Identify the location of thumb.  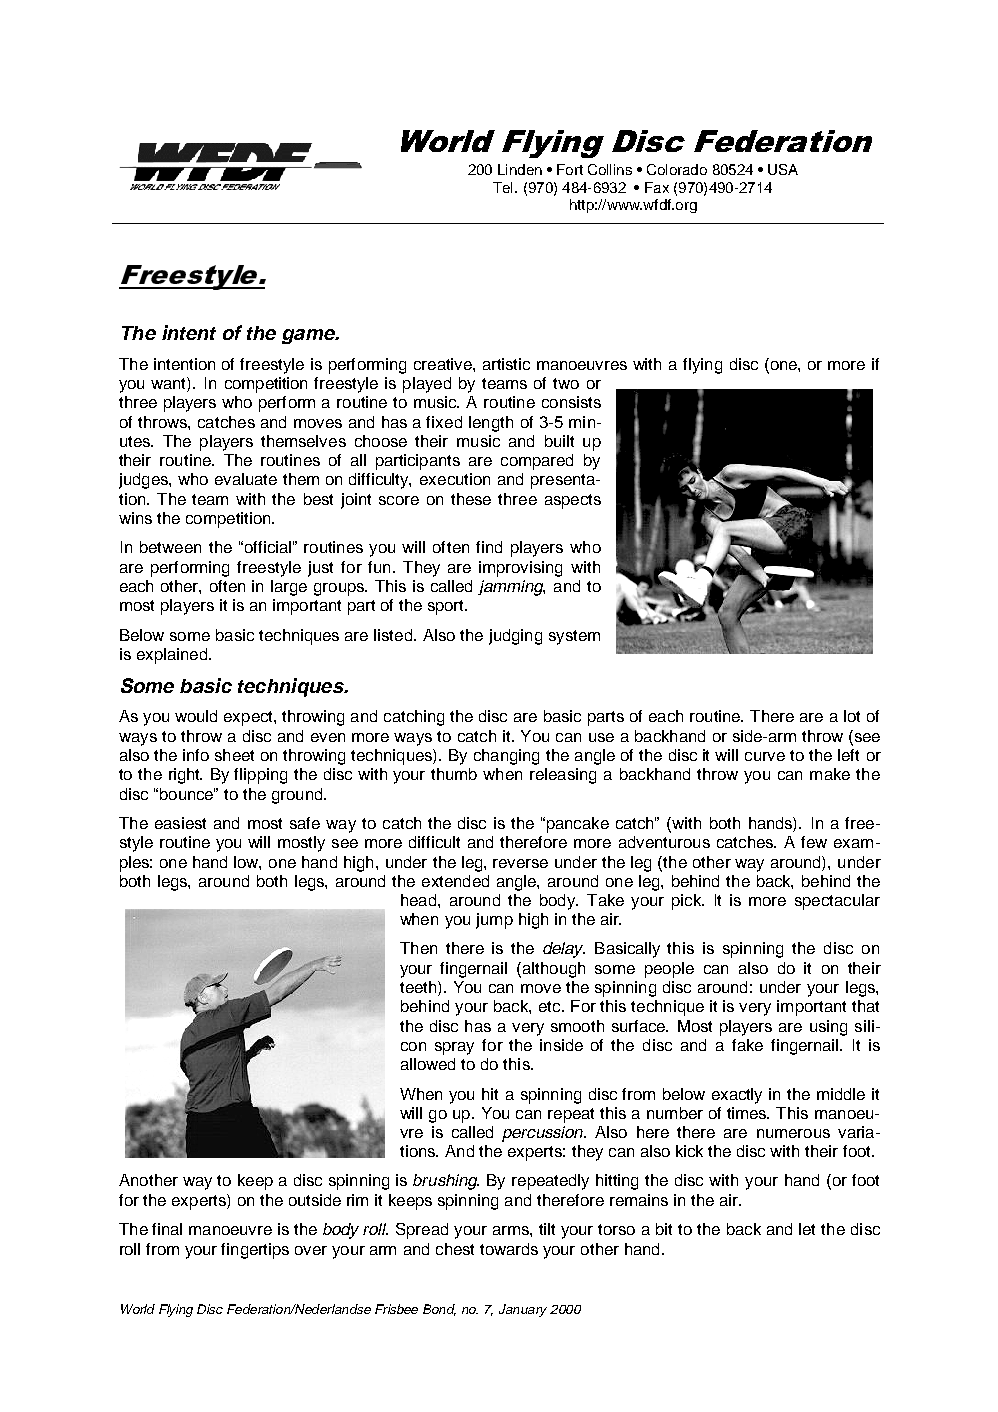
(454, 774).
